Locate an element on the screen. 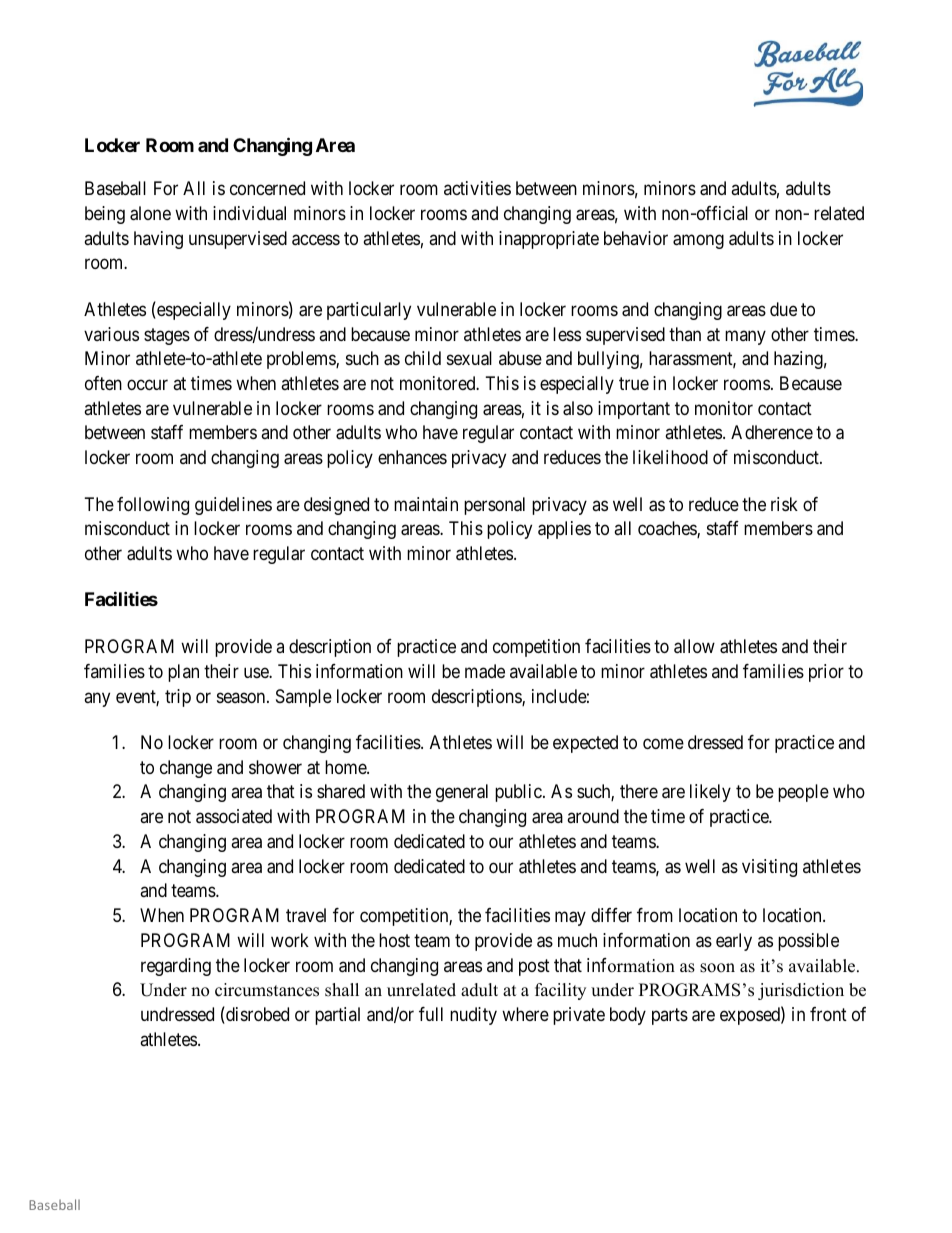  regarding is located at coordinates (176, 967).
